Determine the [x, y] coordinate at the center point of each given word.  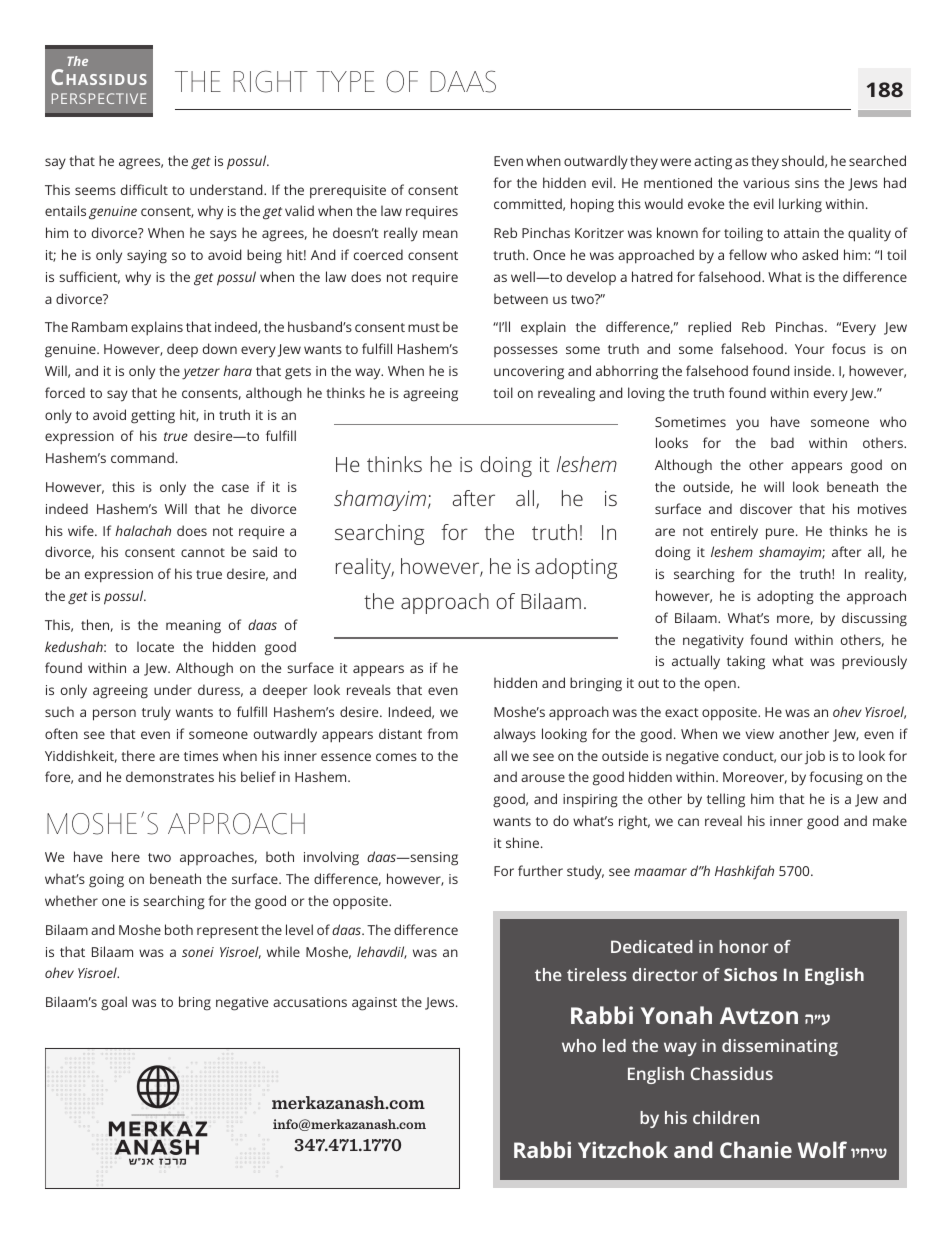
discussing [874, 619]
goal [114, 1003]
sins [807, 183]
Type [345, 81]
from [442, 733]
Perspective [99, 98]
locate [155, 646]
